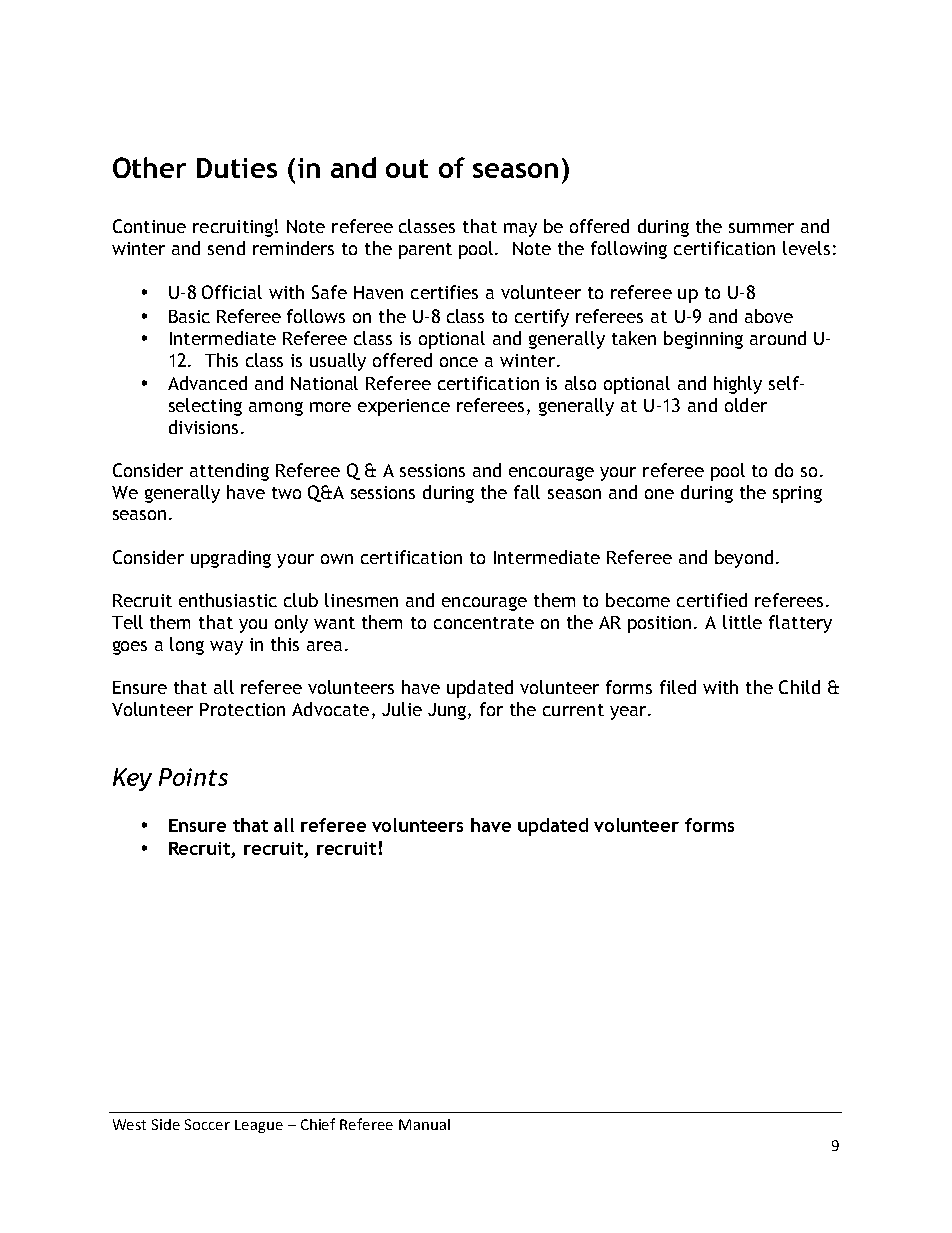  What do you see at coordinates (761, 228) in the screenshot?
I see `summer` at bounding box center [761, 228].
